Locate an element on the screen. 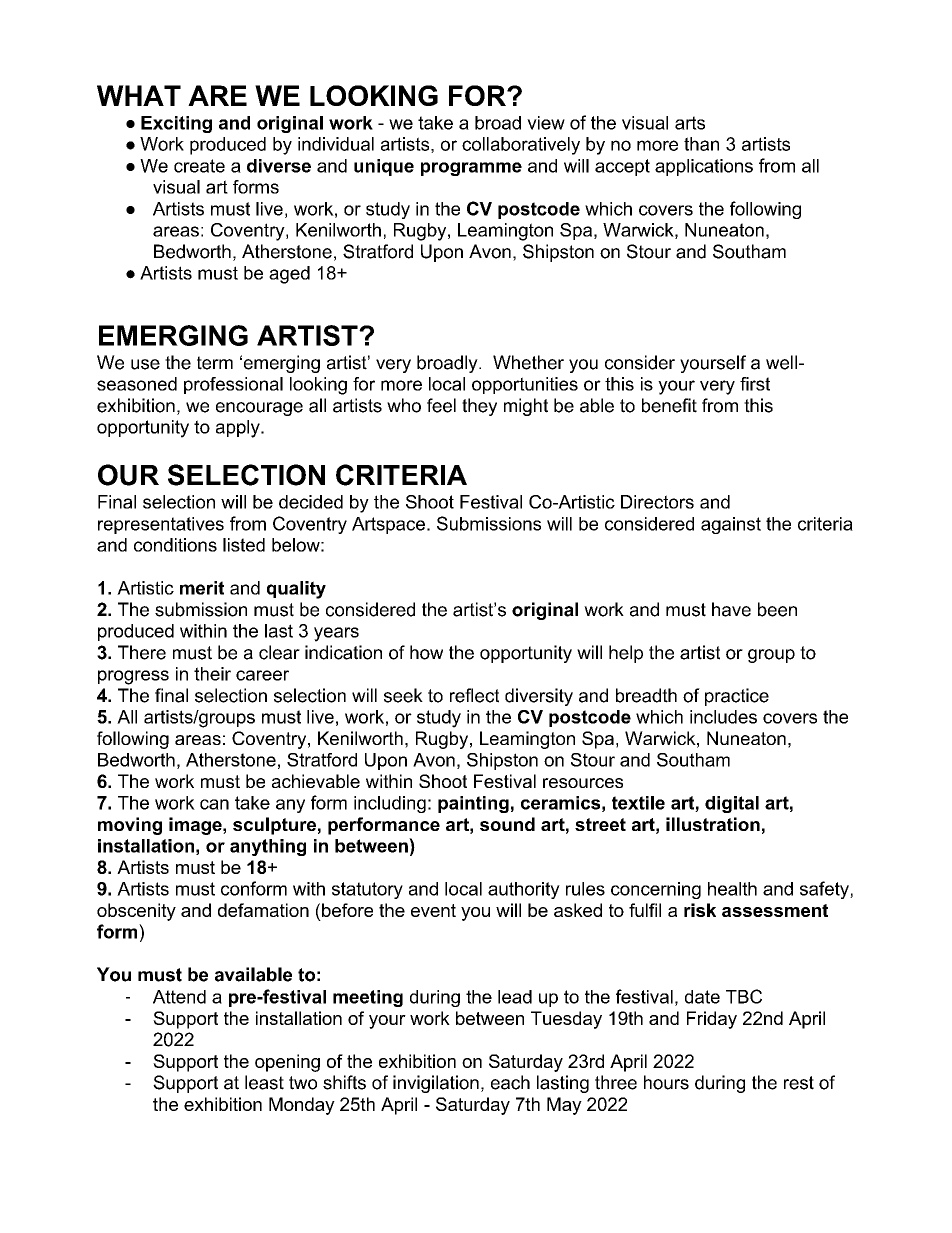 This screenshot has height=1233, width=952. includes is located at coordinates (723, 717).
